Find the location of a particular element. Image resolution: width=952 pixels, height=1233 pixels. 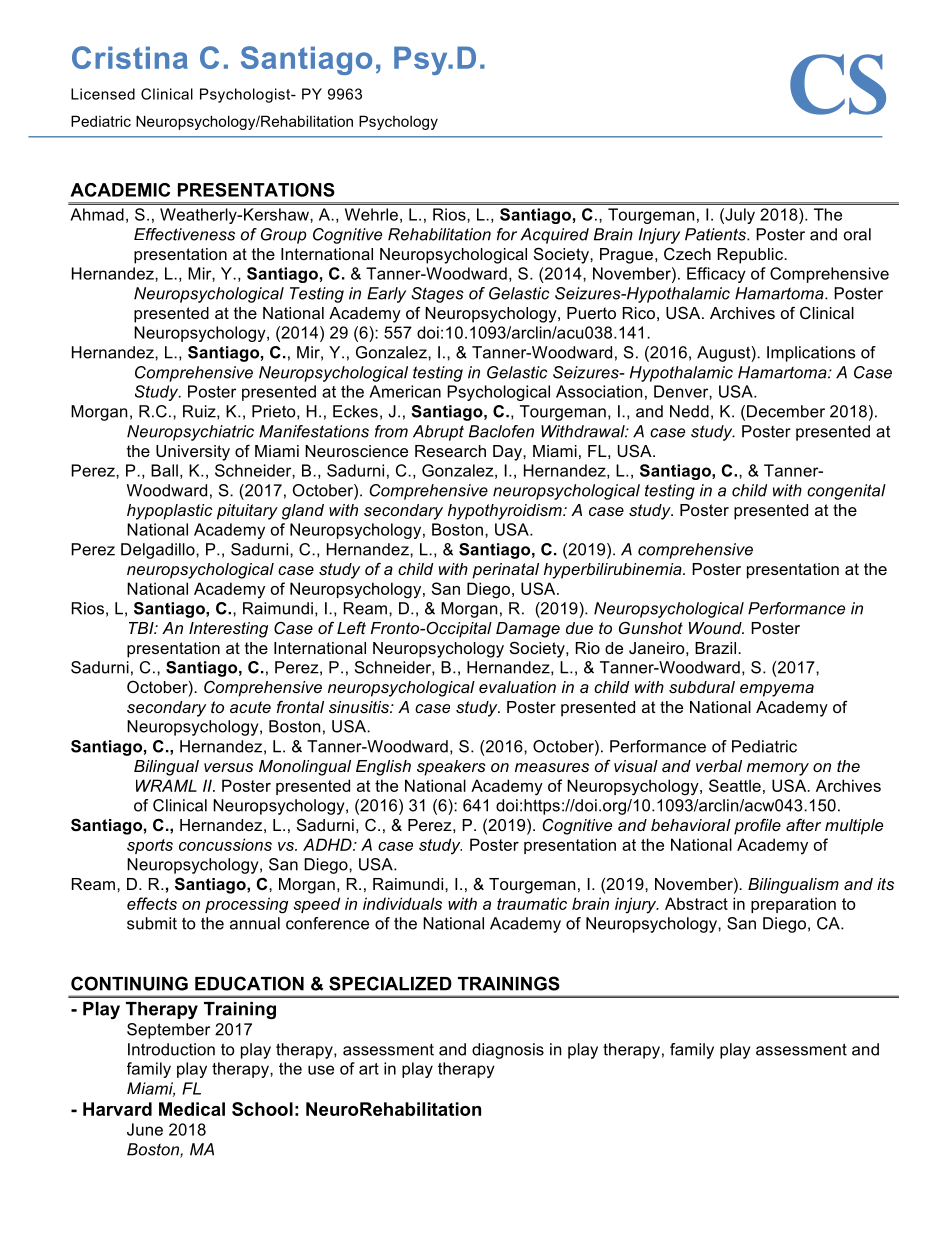

Baclofen is located at coordinates (501, 431).
